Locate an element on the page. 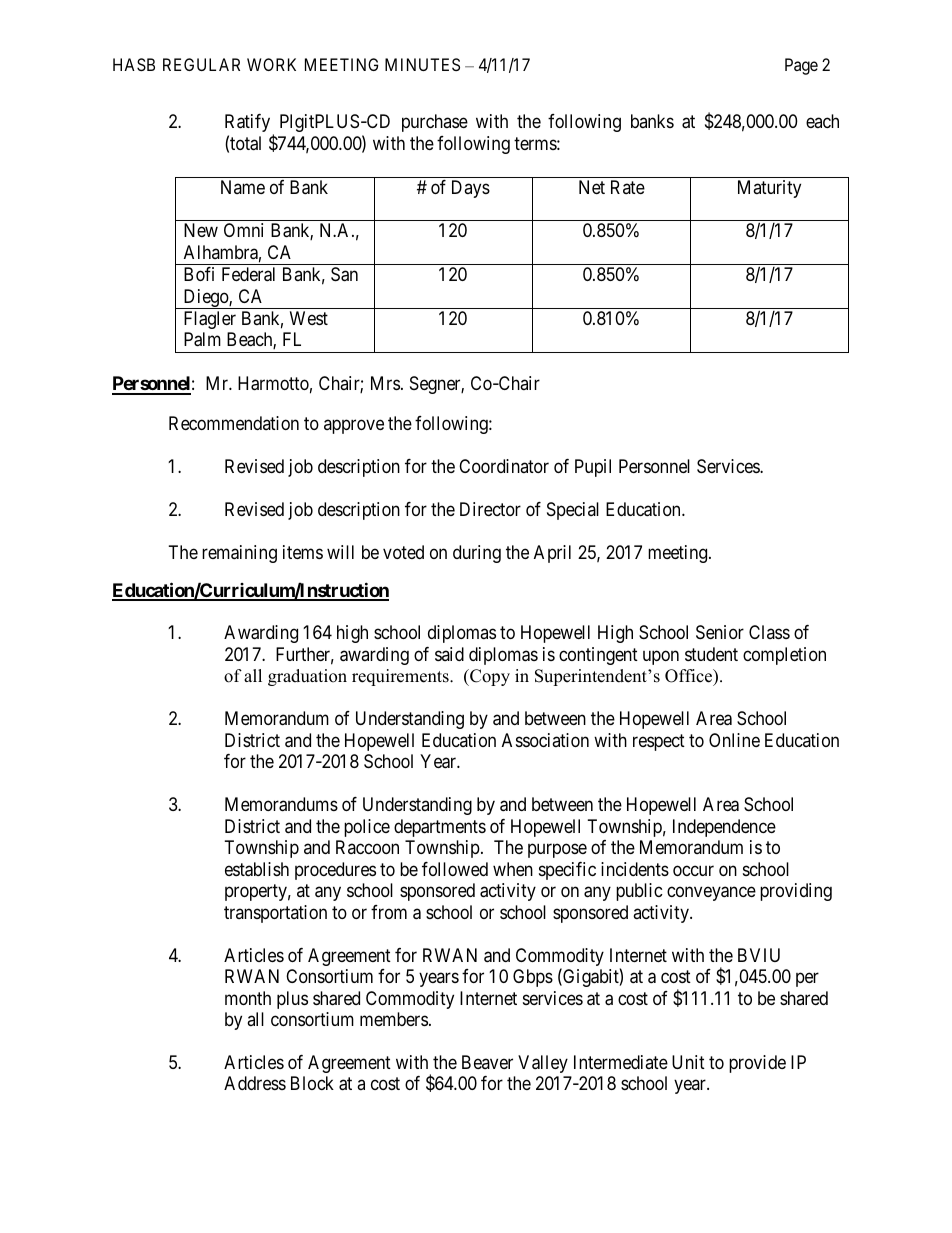 This image has height=1233, width=952. purchase is located at coordinates (435, 123).
